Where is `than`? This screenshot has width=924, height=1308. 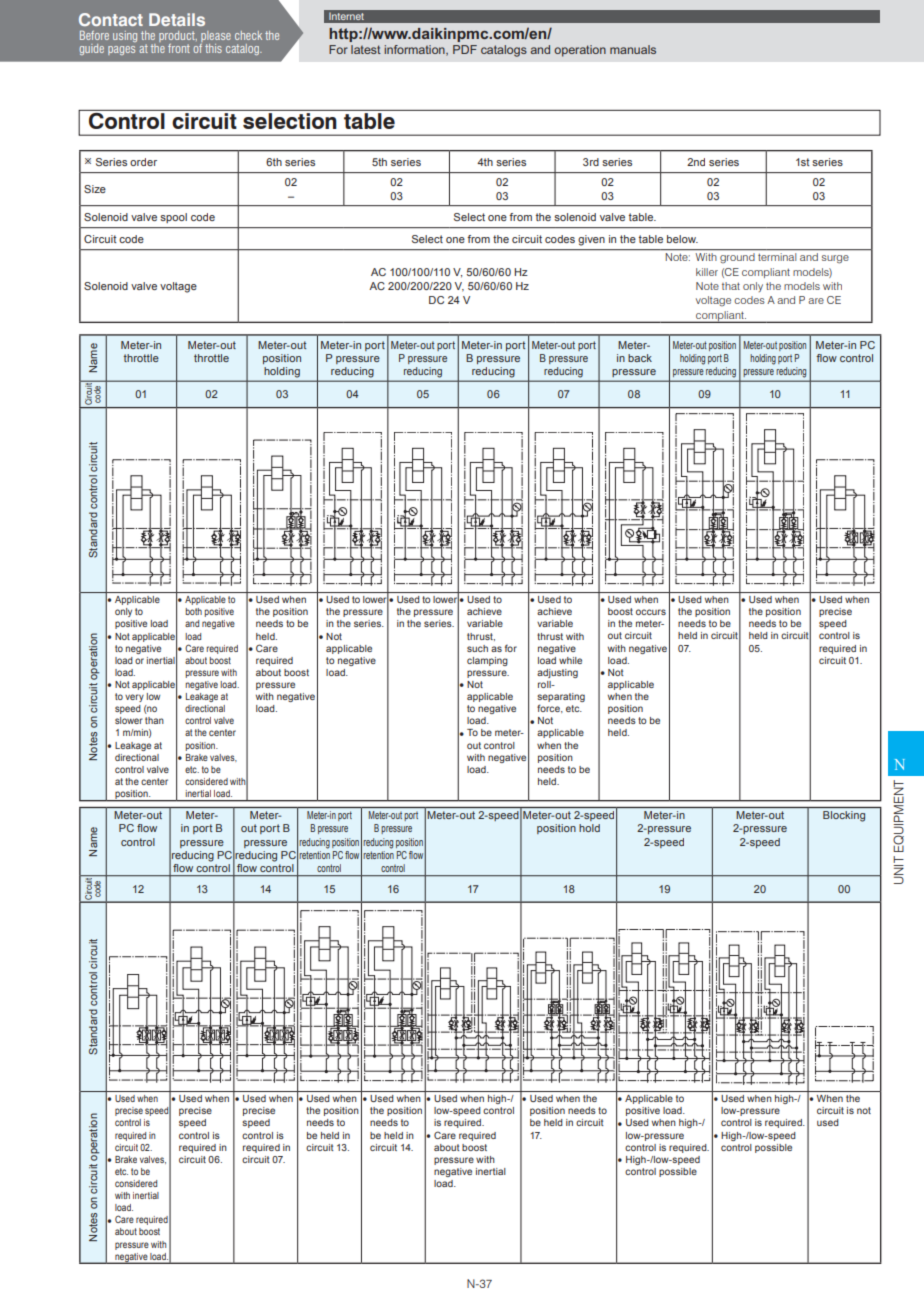
than is located at coordinates (154, 720).
